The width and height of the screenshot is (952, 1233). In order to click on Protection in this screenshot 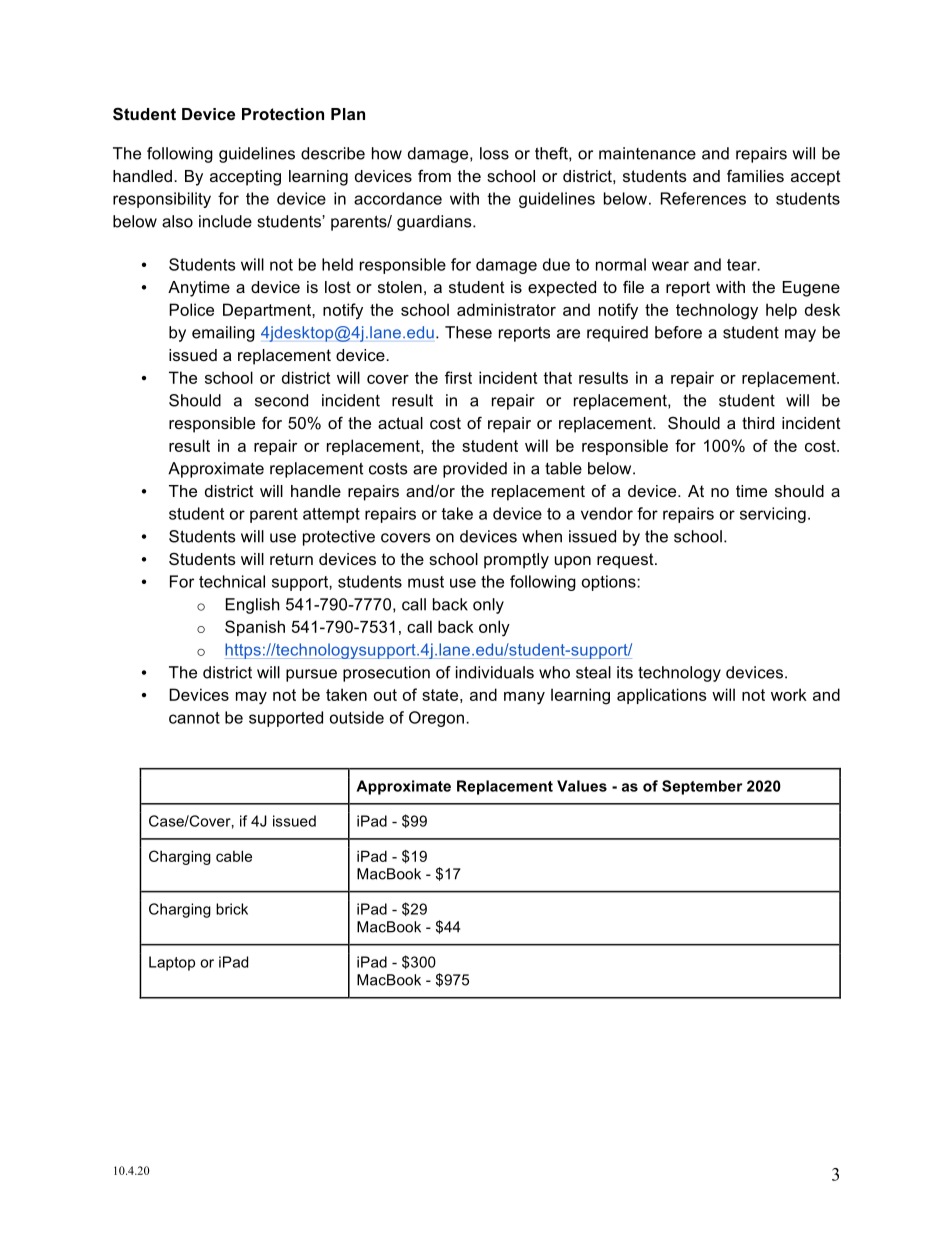, I will do `click(283, 114)`.
